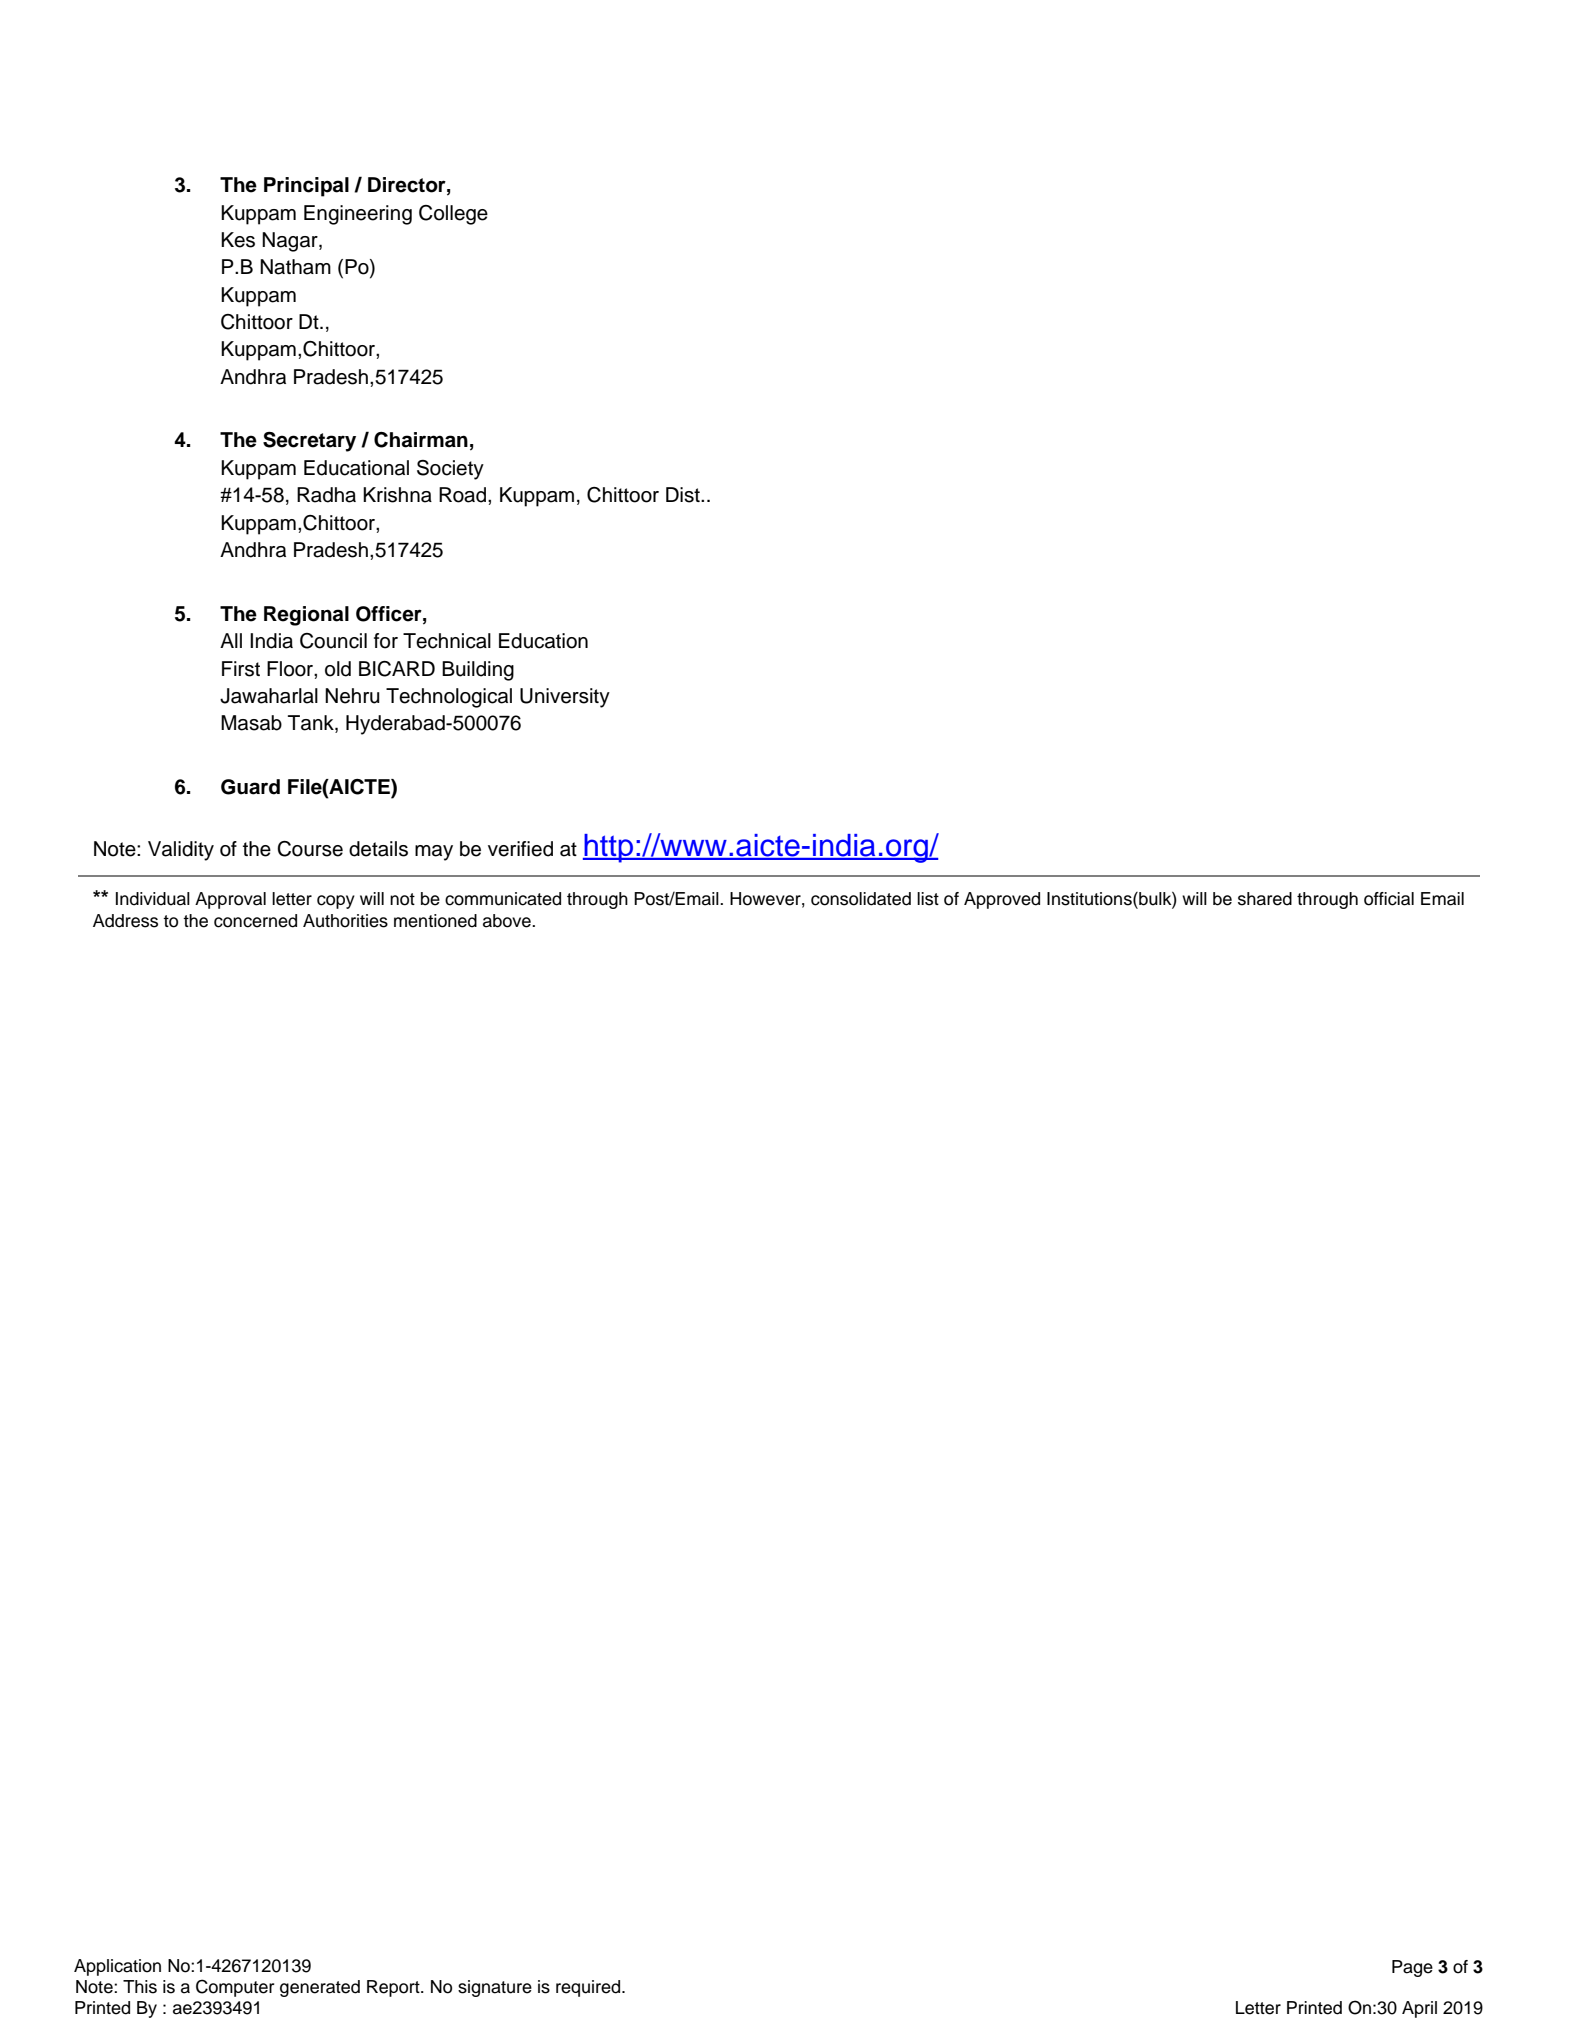 Image resolution: width=1576 pixels, height=2039 pixels. Describe the element at coordinates (250, 787) in the screenshot. I see `Guard` at that location.
